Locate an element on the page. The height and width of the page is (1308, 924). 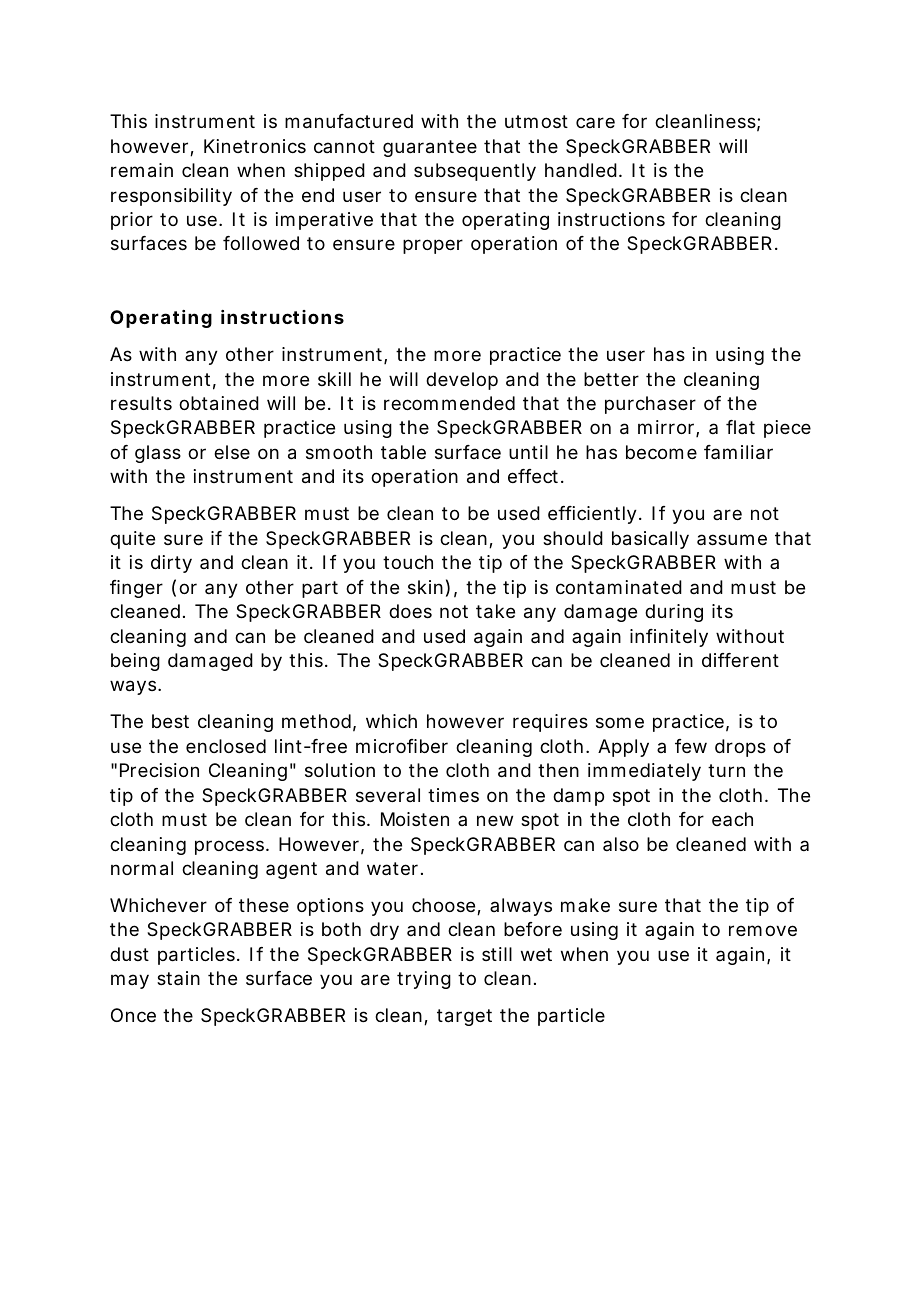
skin is located at coordinates (425, 587).
